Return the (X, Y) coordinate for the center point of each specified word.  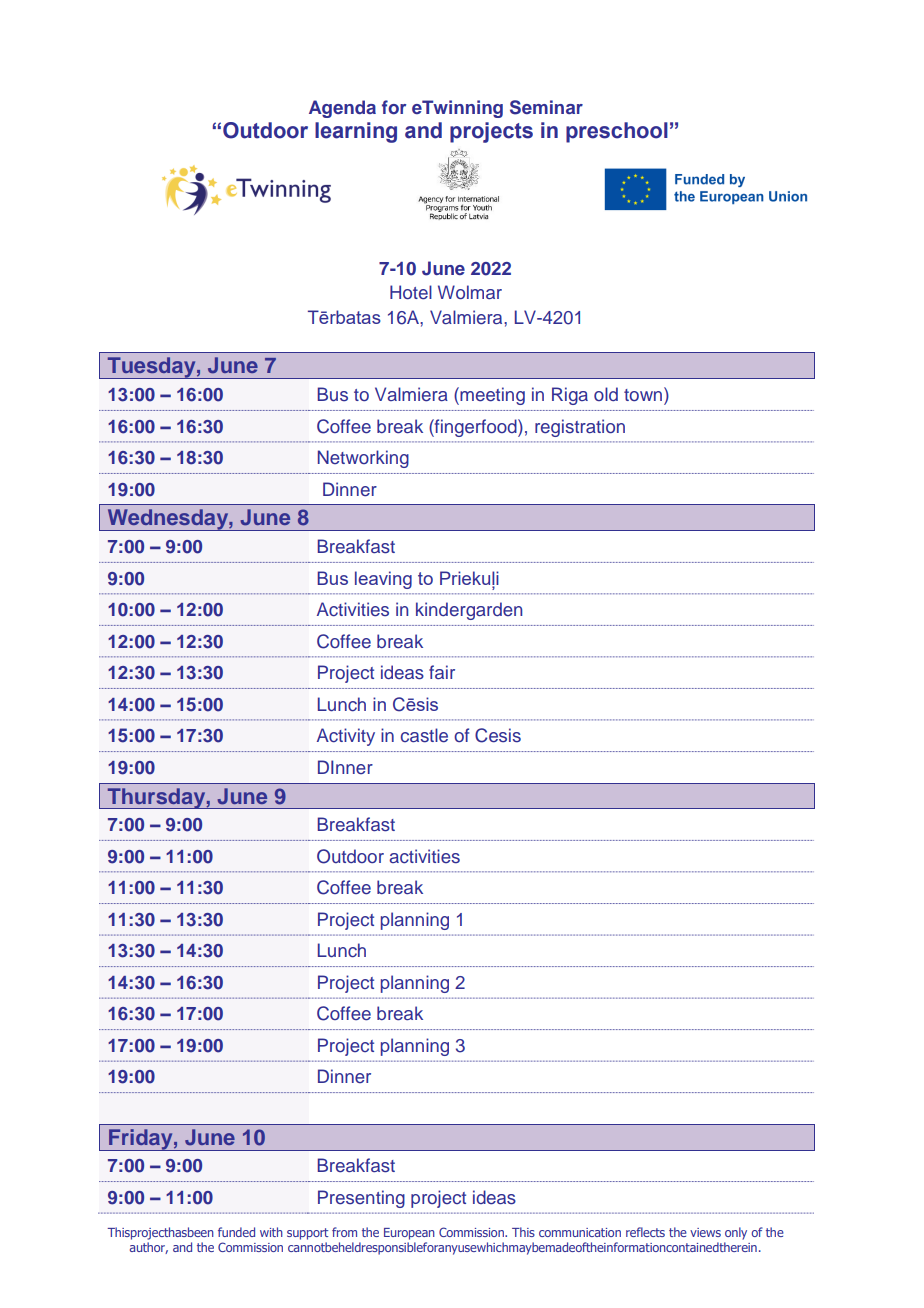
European (409, 1234)
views (705, 1232)
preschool (617, 132)
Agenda (342, 109)
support (307, 1234)
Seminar (546, 107)
